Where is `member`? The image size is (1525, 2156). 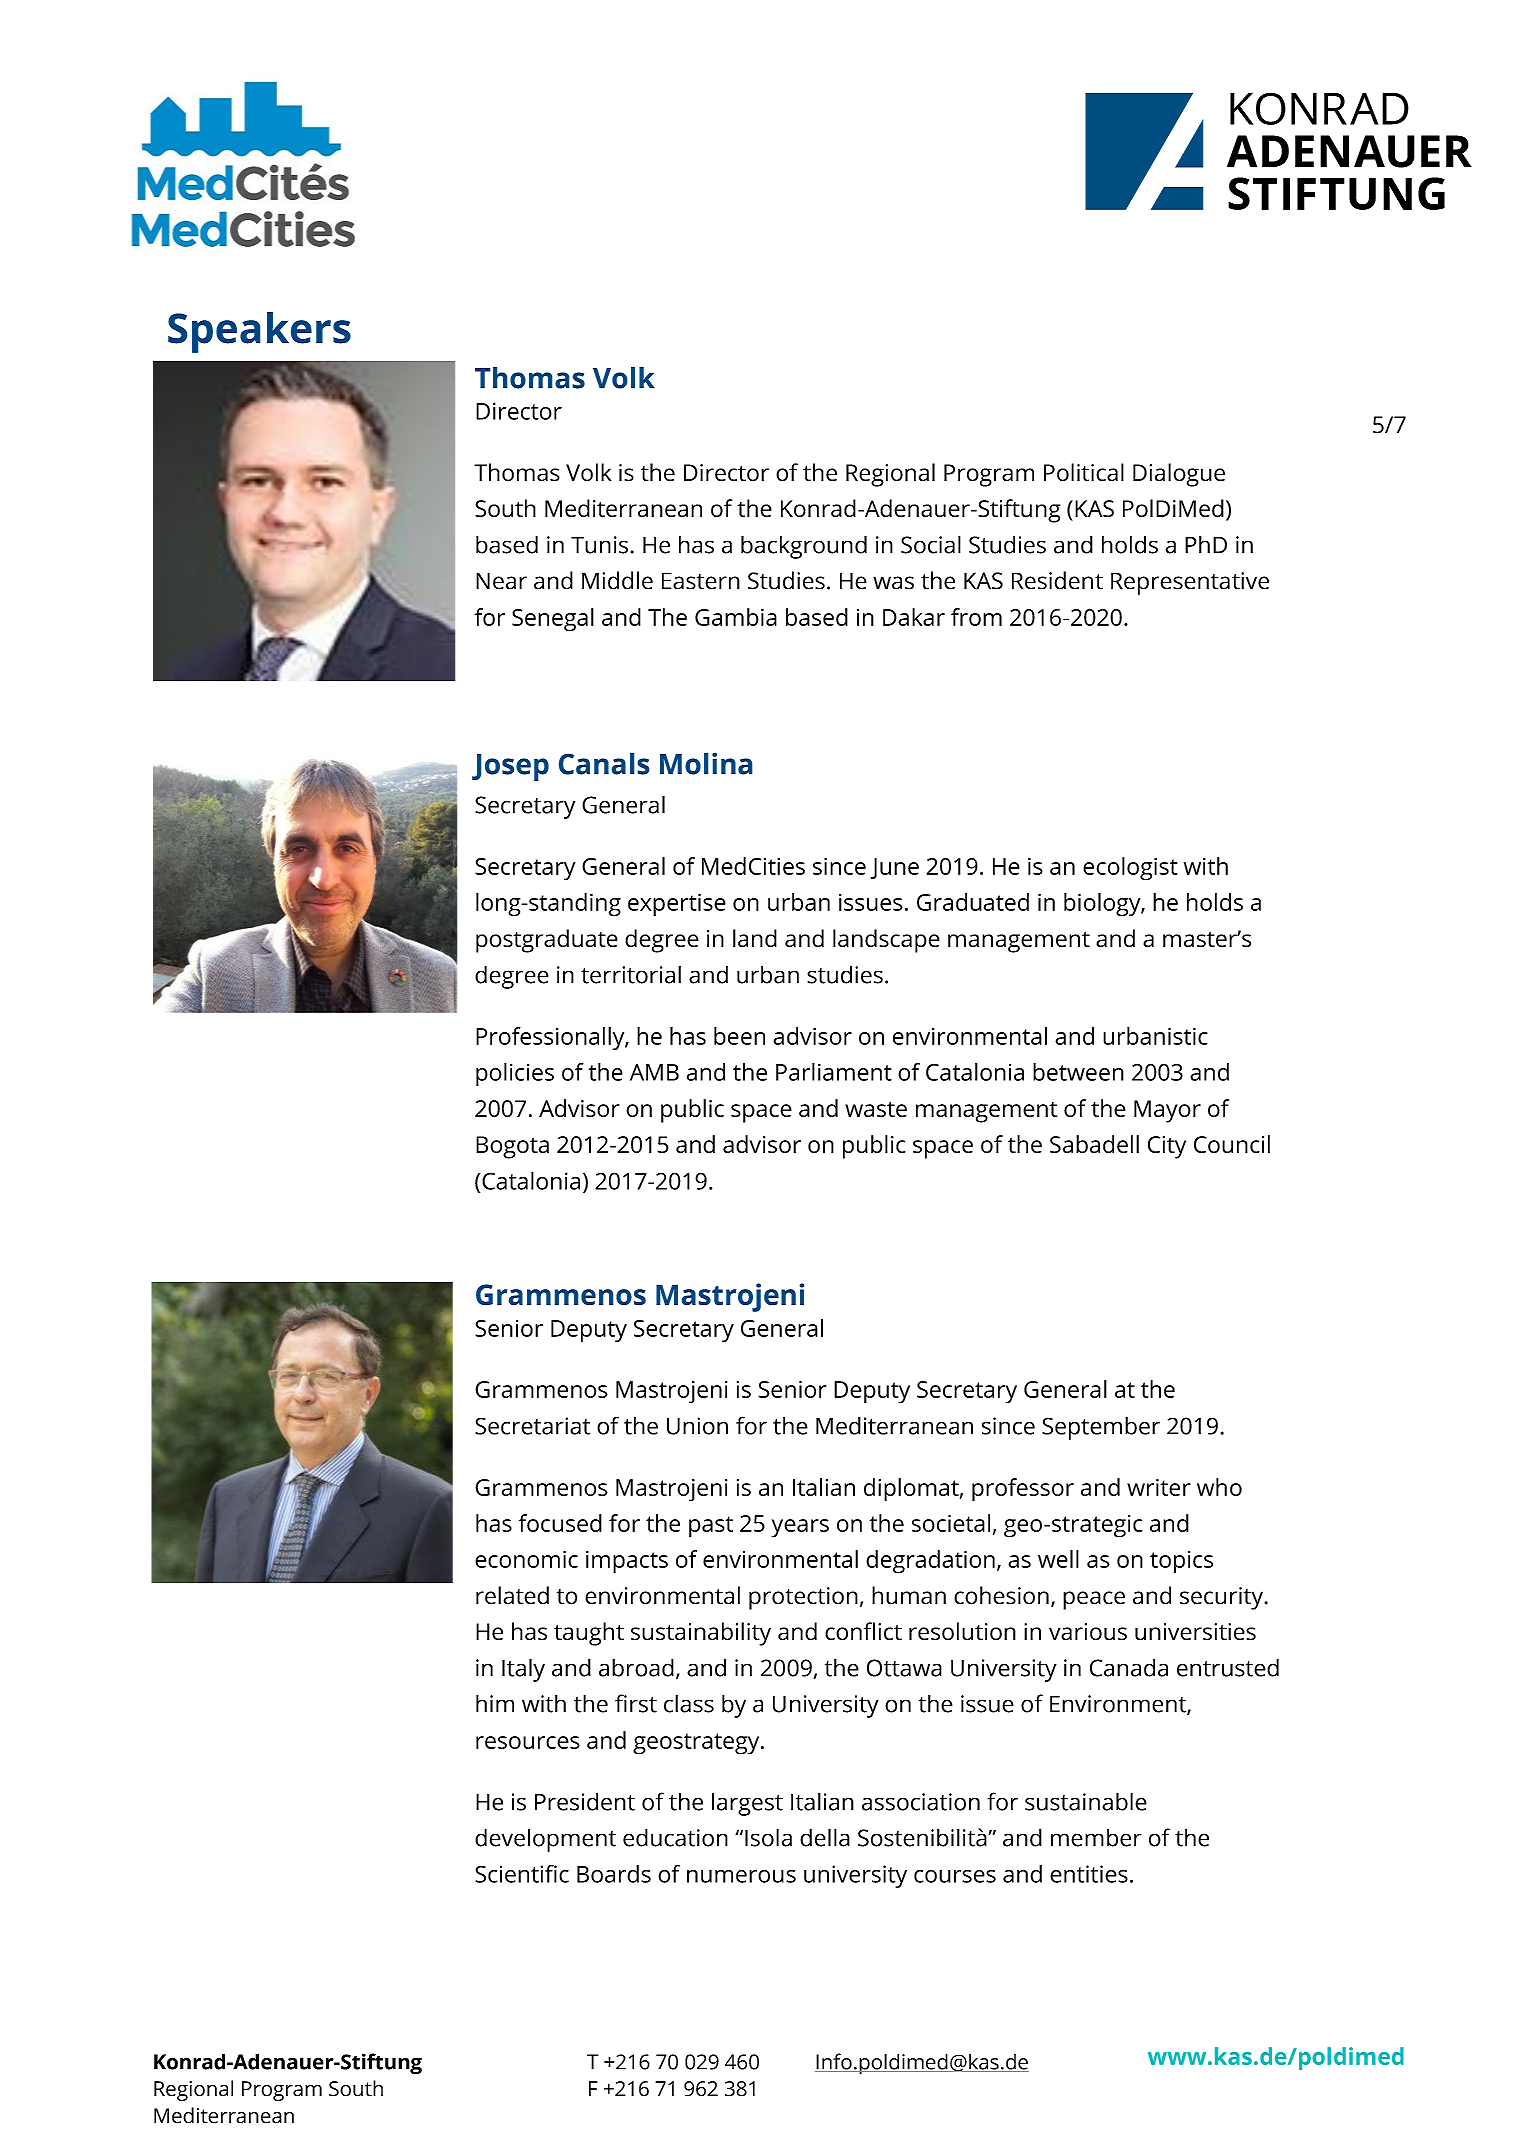
member is located at coordinates (1096, 1837).
